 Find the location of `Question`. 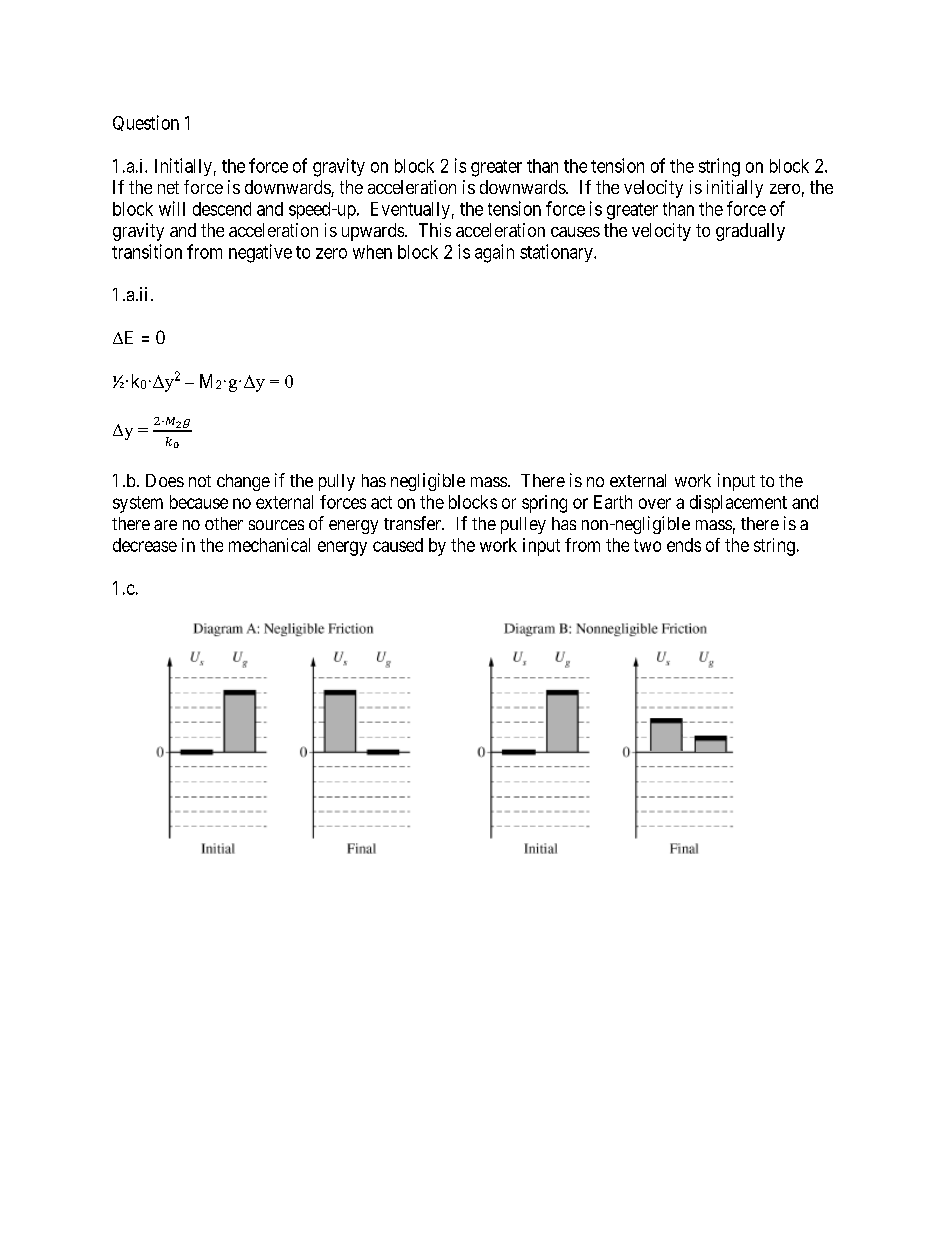

Question is located at coordinates (146, 123).
